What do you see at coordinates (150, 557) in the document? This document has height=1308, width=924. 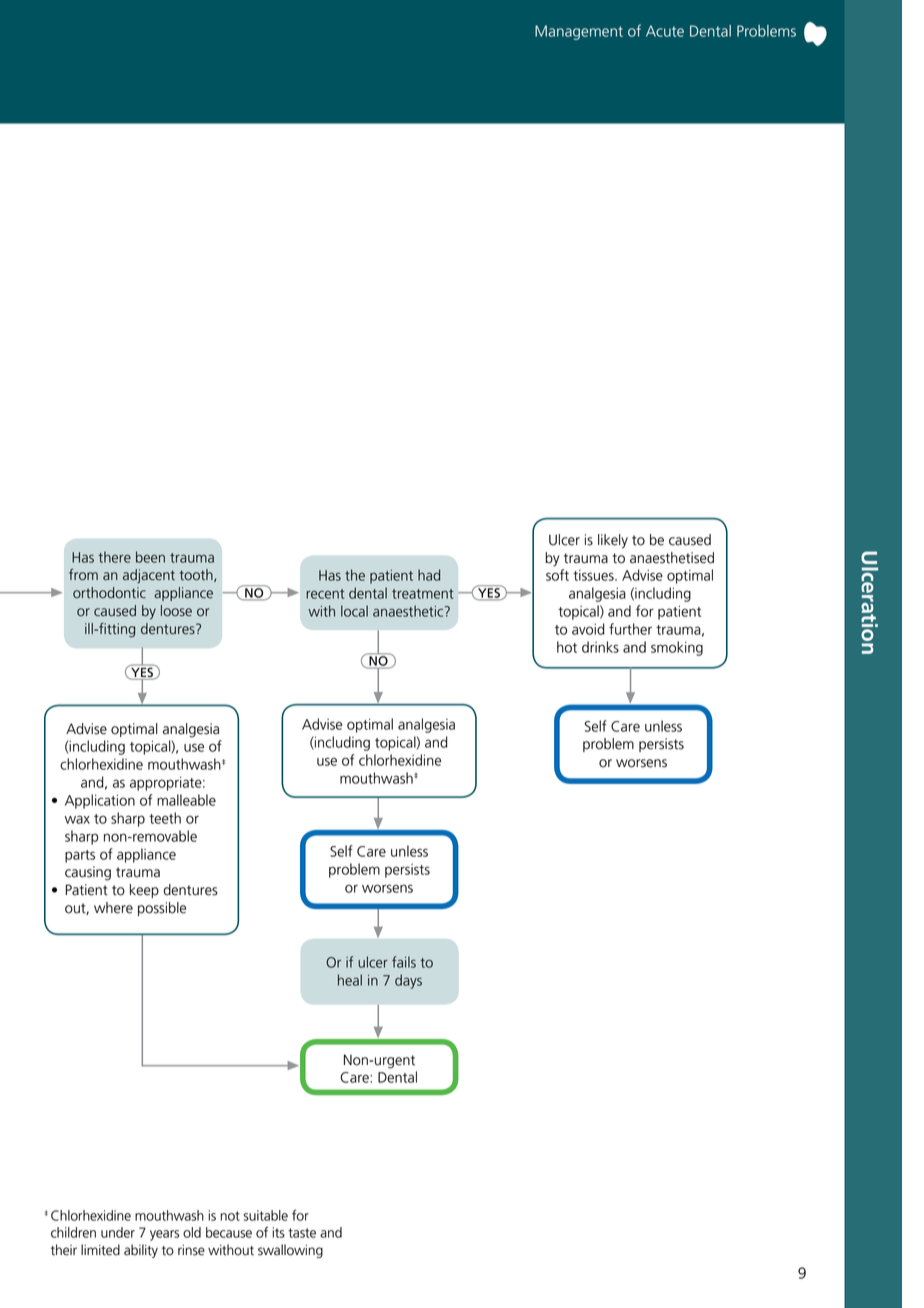 I see `been` at bounding box center [150, 557].
